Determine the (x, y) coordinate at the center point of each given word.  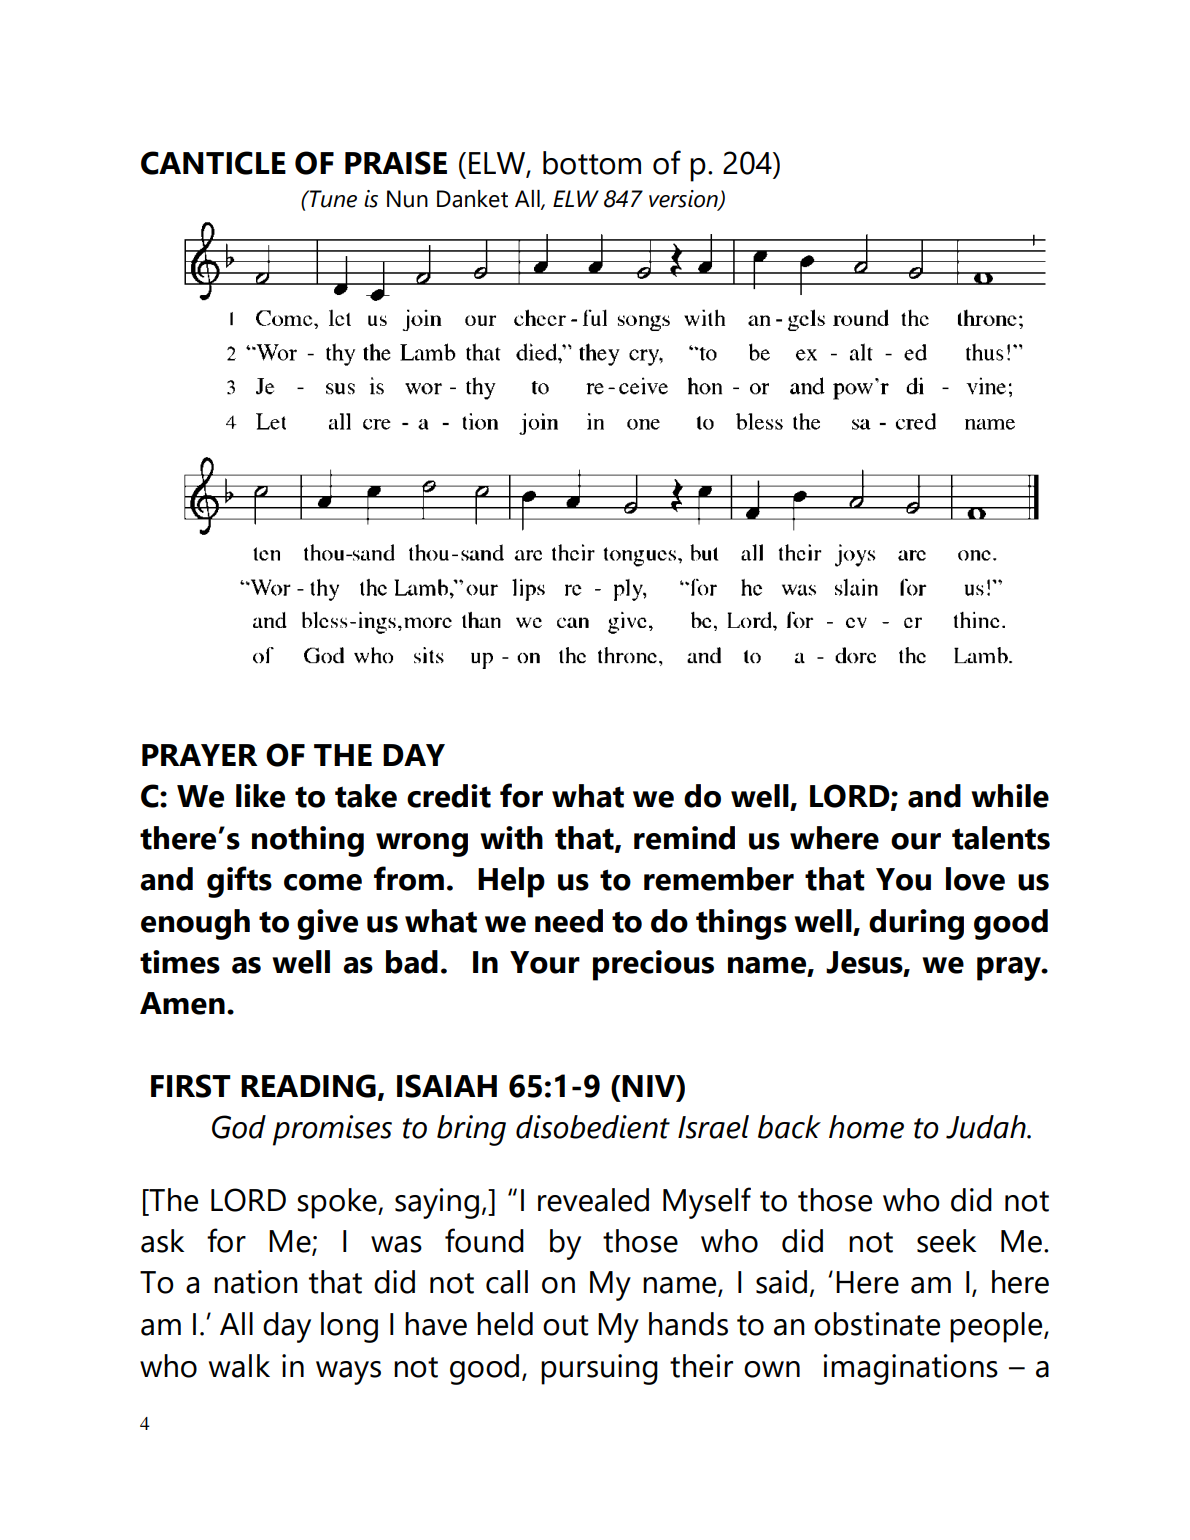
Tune (332, 199)
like (260, 796)
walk (239, 1366)
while (1010, 796)
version (684, 199)
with (511, 838)
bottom (592, 163)
